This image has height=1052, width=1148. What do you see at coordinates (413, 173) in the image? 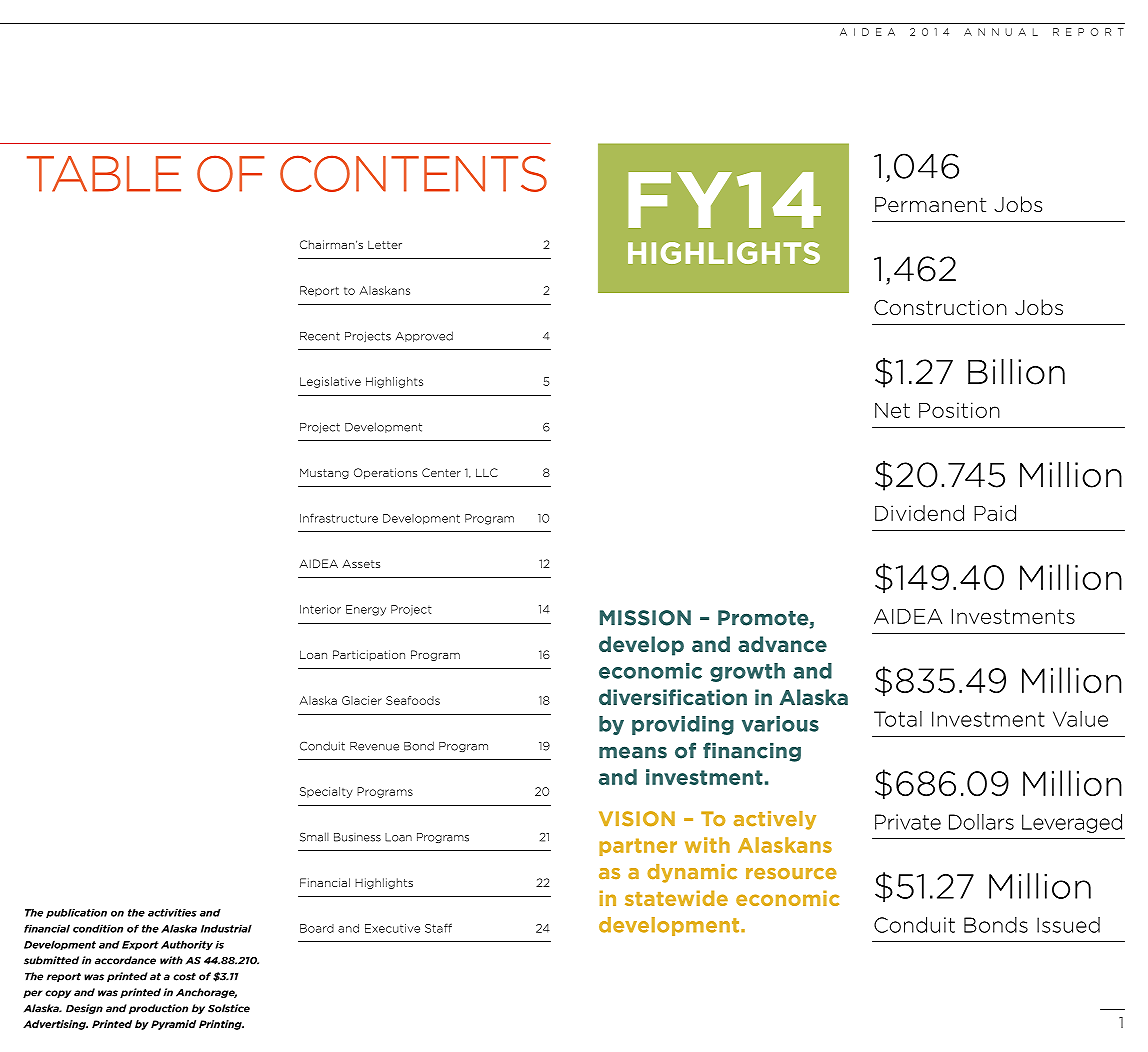
I see `CONTENTS` at bounding box center [413, 173].
